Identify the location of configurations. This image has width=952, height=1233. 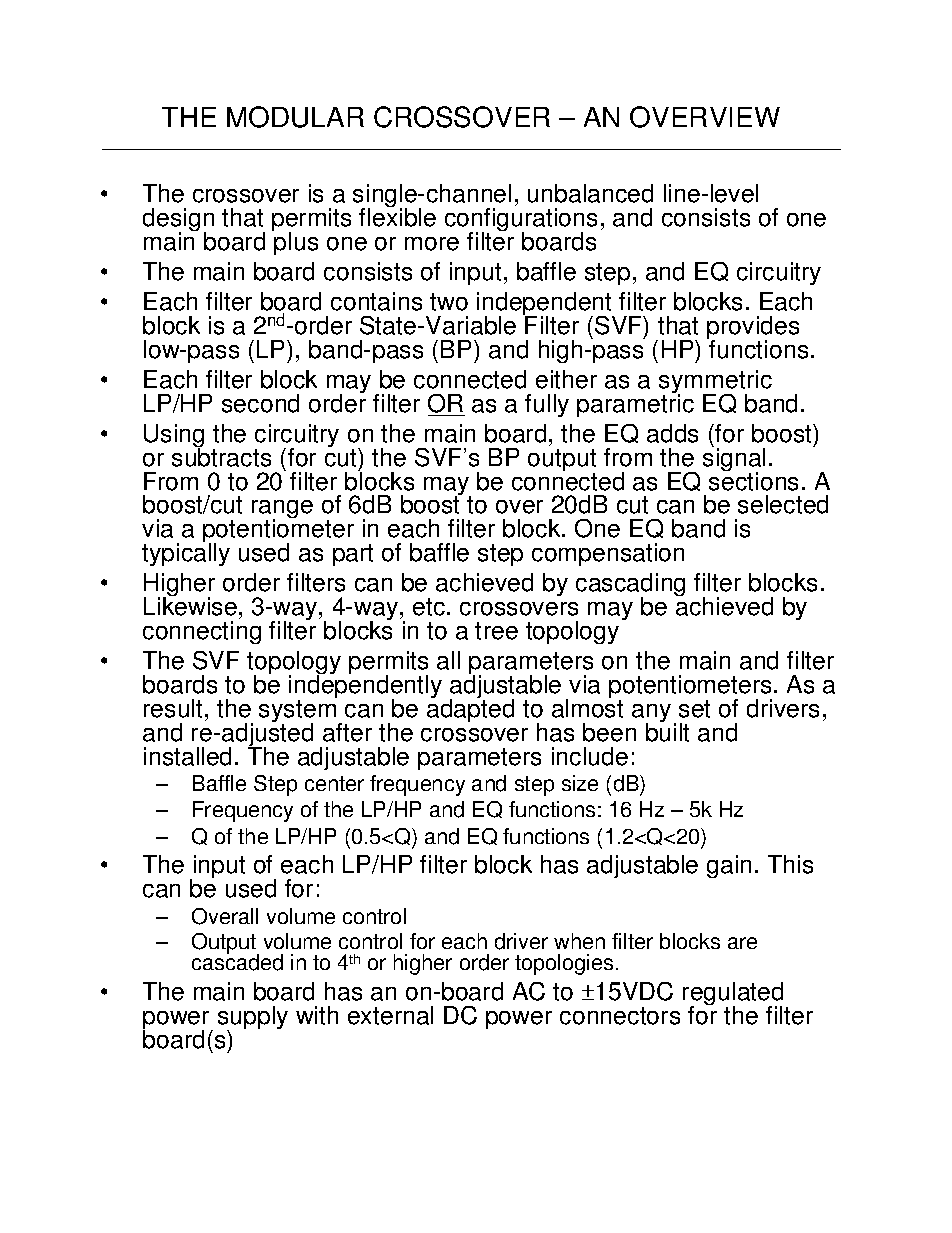
(521, 221).
